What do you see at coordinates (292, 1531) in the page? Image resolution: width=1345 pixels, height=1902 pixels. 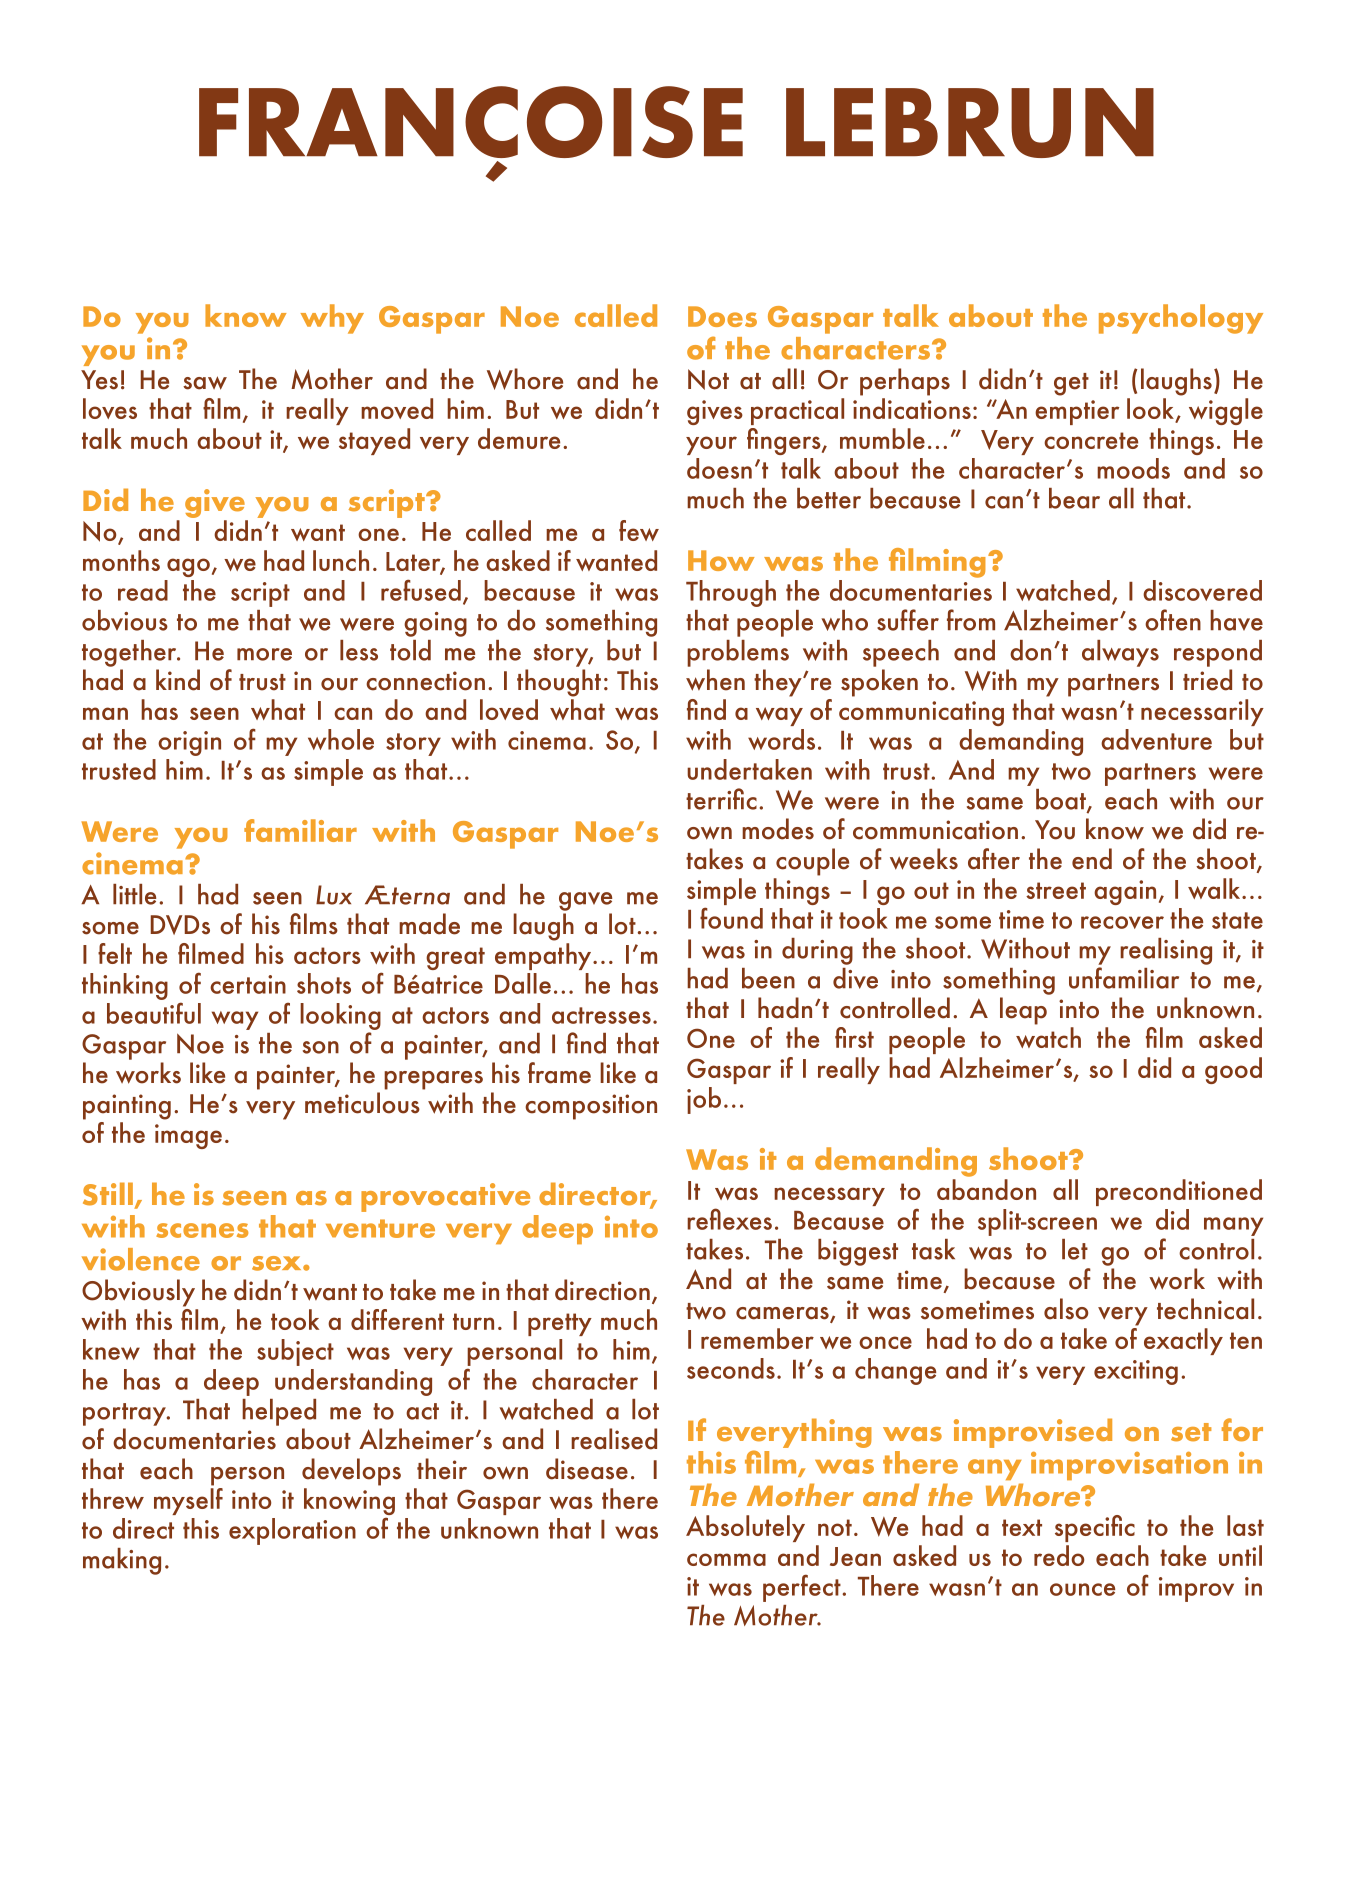 I see `exploration` at bounding box center [292, 1531].
